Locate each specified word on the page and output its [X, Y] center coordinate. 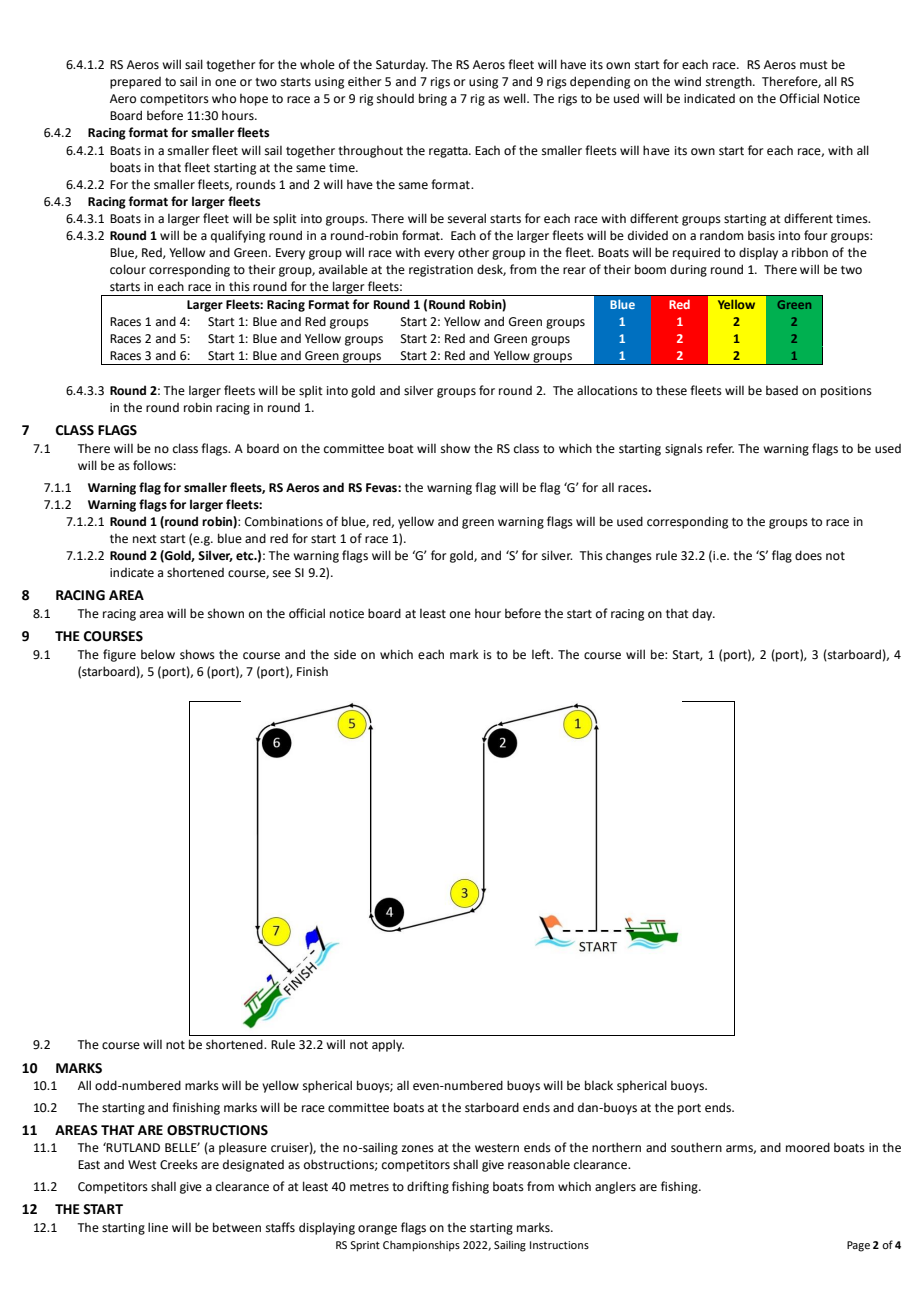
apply [388, 1045]
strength [730, 82]
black [599, 1085]
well [515, 98]
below [158, 654]
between [237, 1227]
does [808, 555]
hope [254, 100]
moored [808, 1147]
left [542, 654]
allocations [607, 390]
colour [128, 269]
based [782, 391]
